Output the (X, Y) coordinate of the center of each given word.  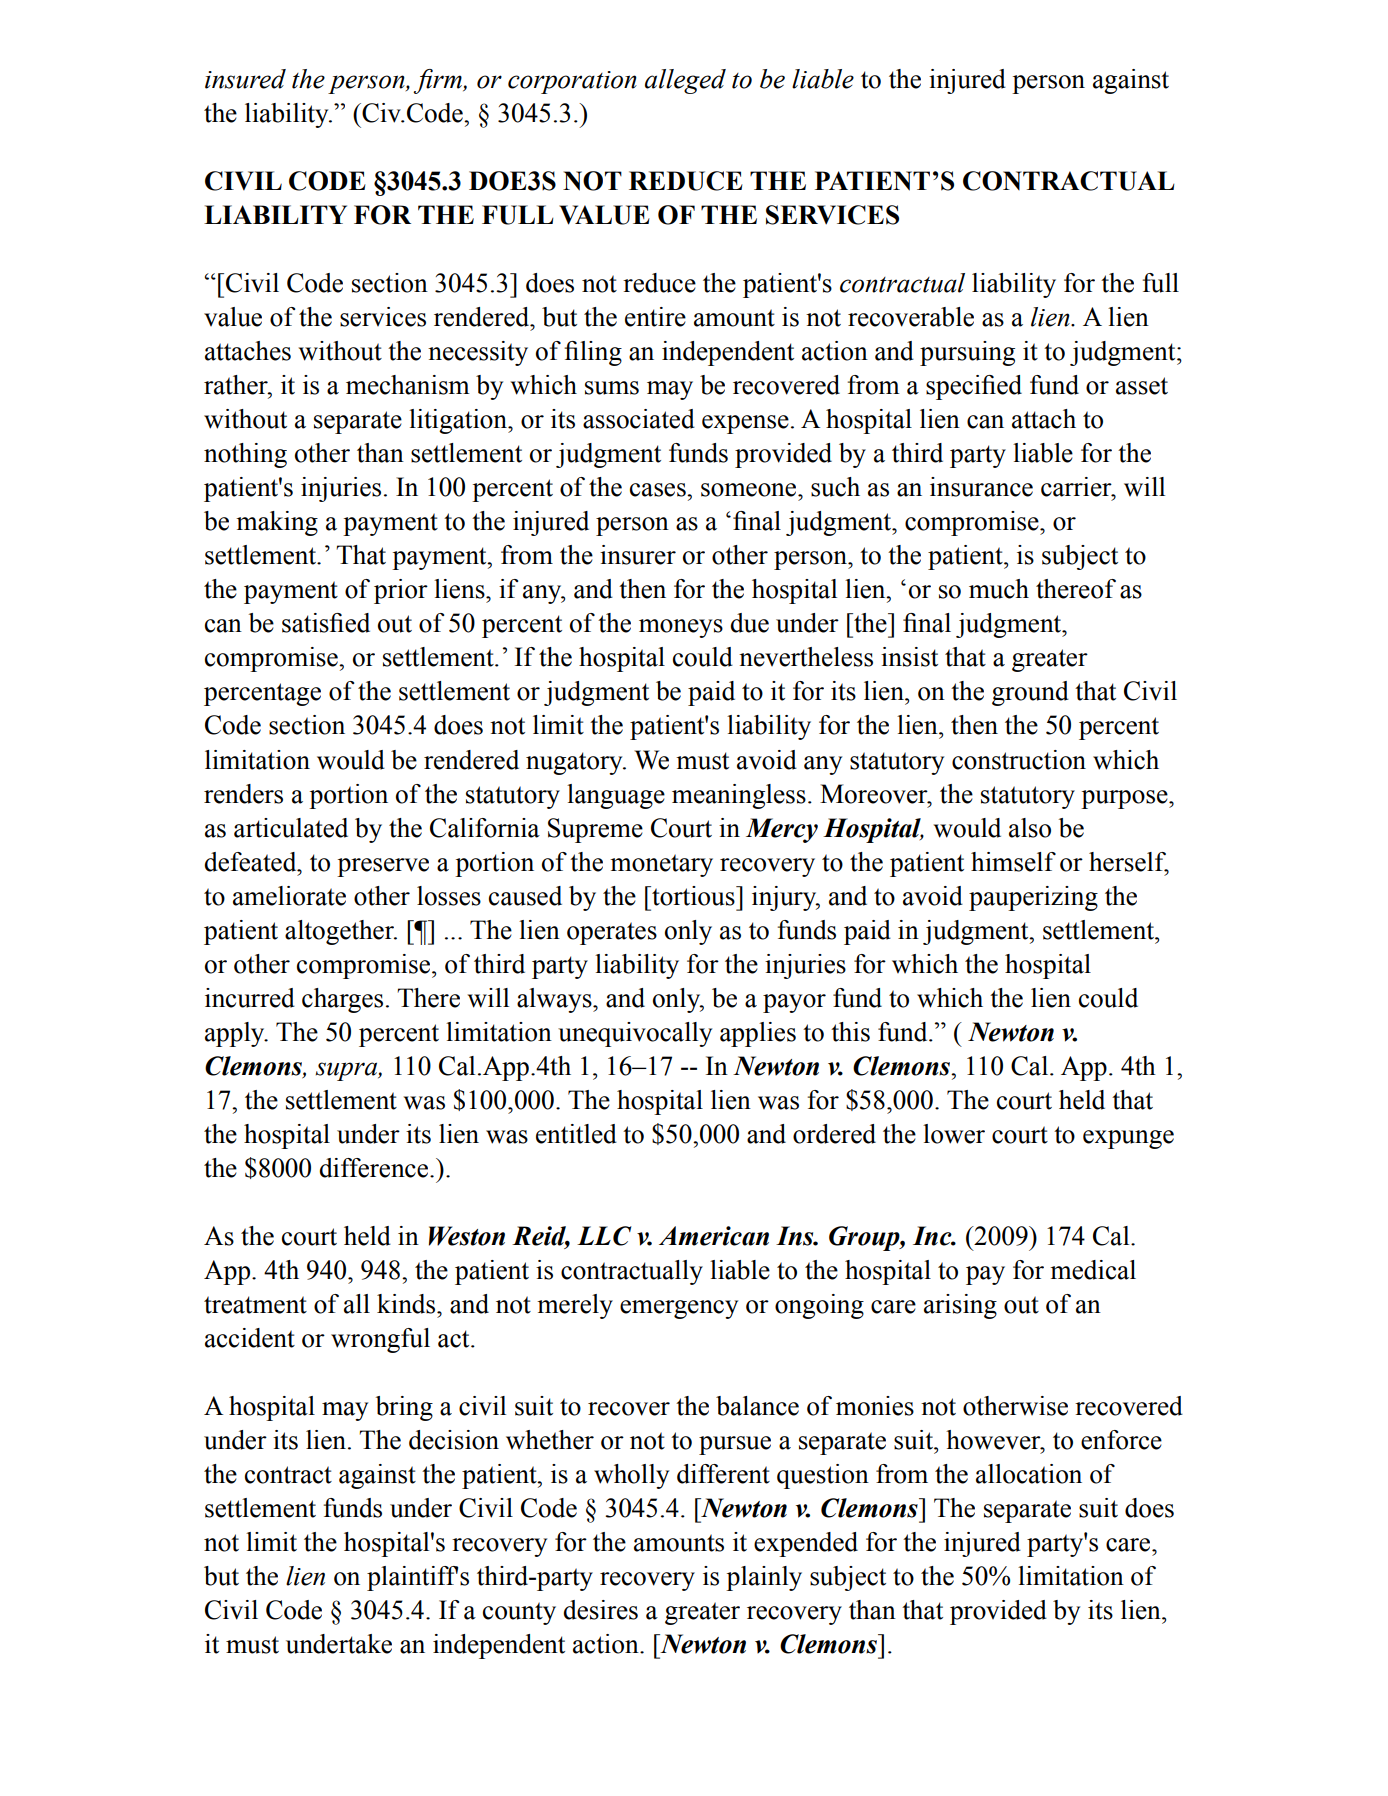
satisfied (326, 623)
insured (245, 79)
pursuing (967, 353)
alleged (685, 81)
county (519, 1613)
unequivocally (635, 1034)
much (999, 589)
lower (954, 1134)
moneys (681, 628)
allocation (1029, 1474)
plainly (764, 1578)
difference (375, 1168)
